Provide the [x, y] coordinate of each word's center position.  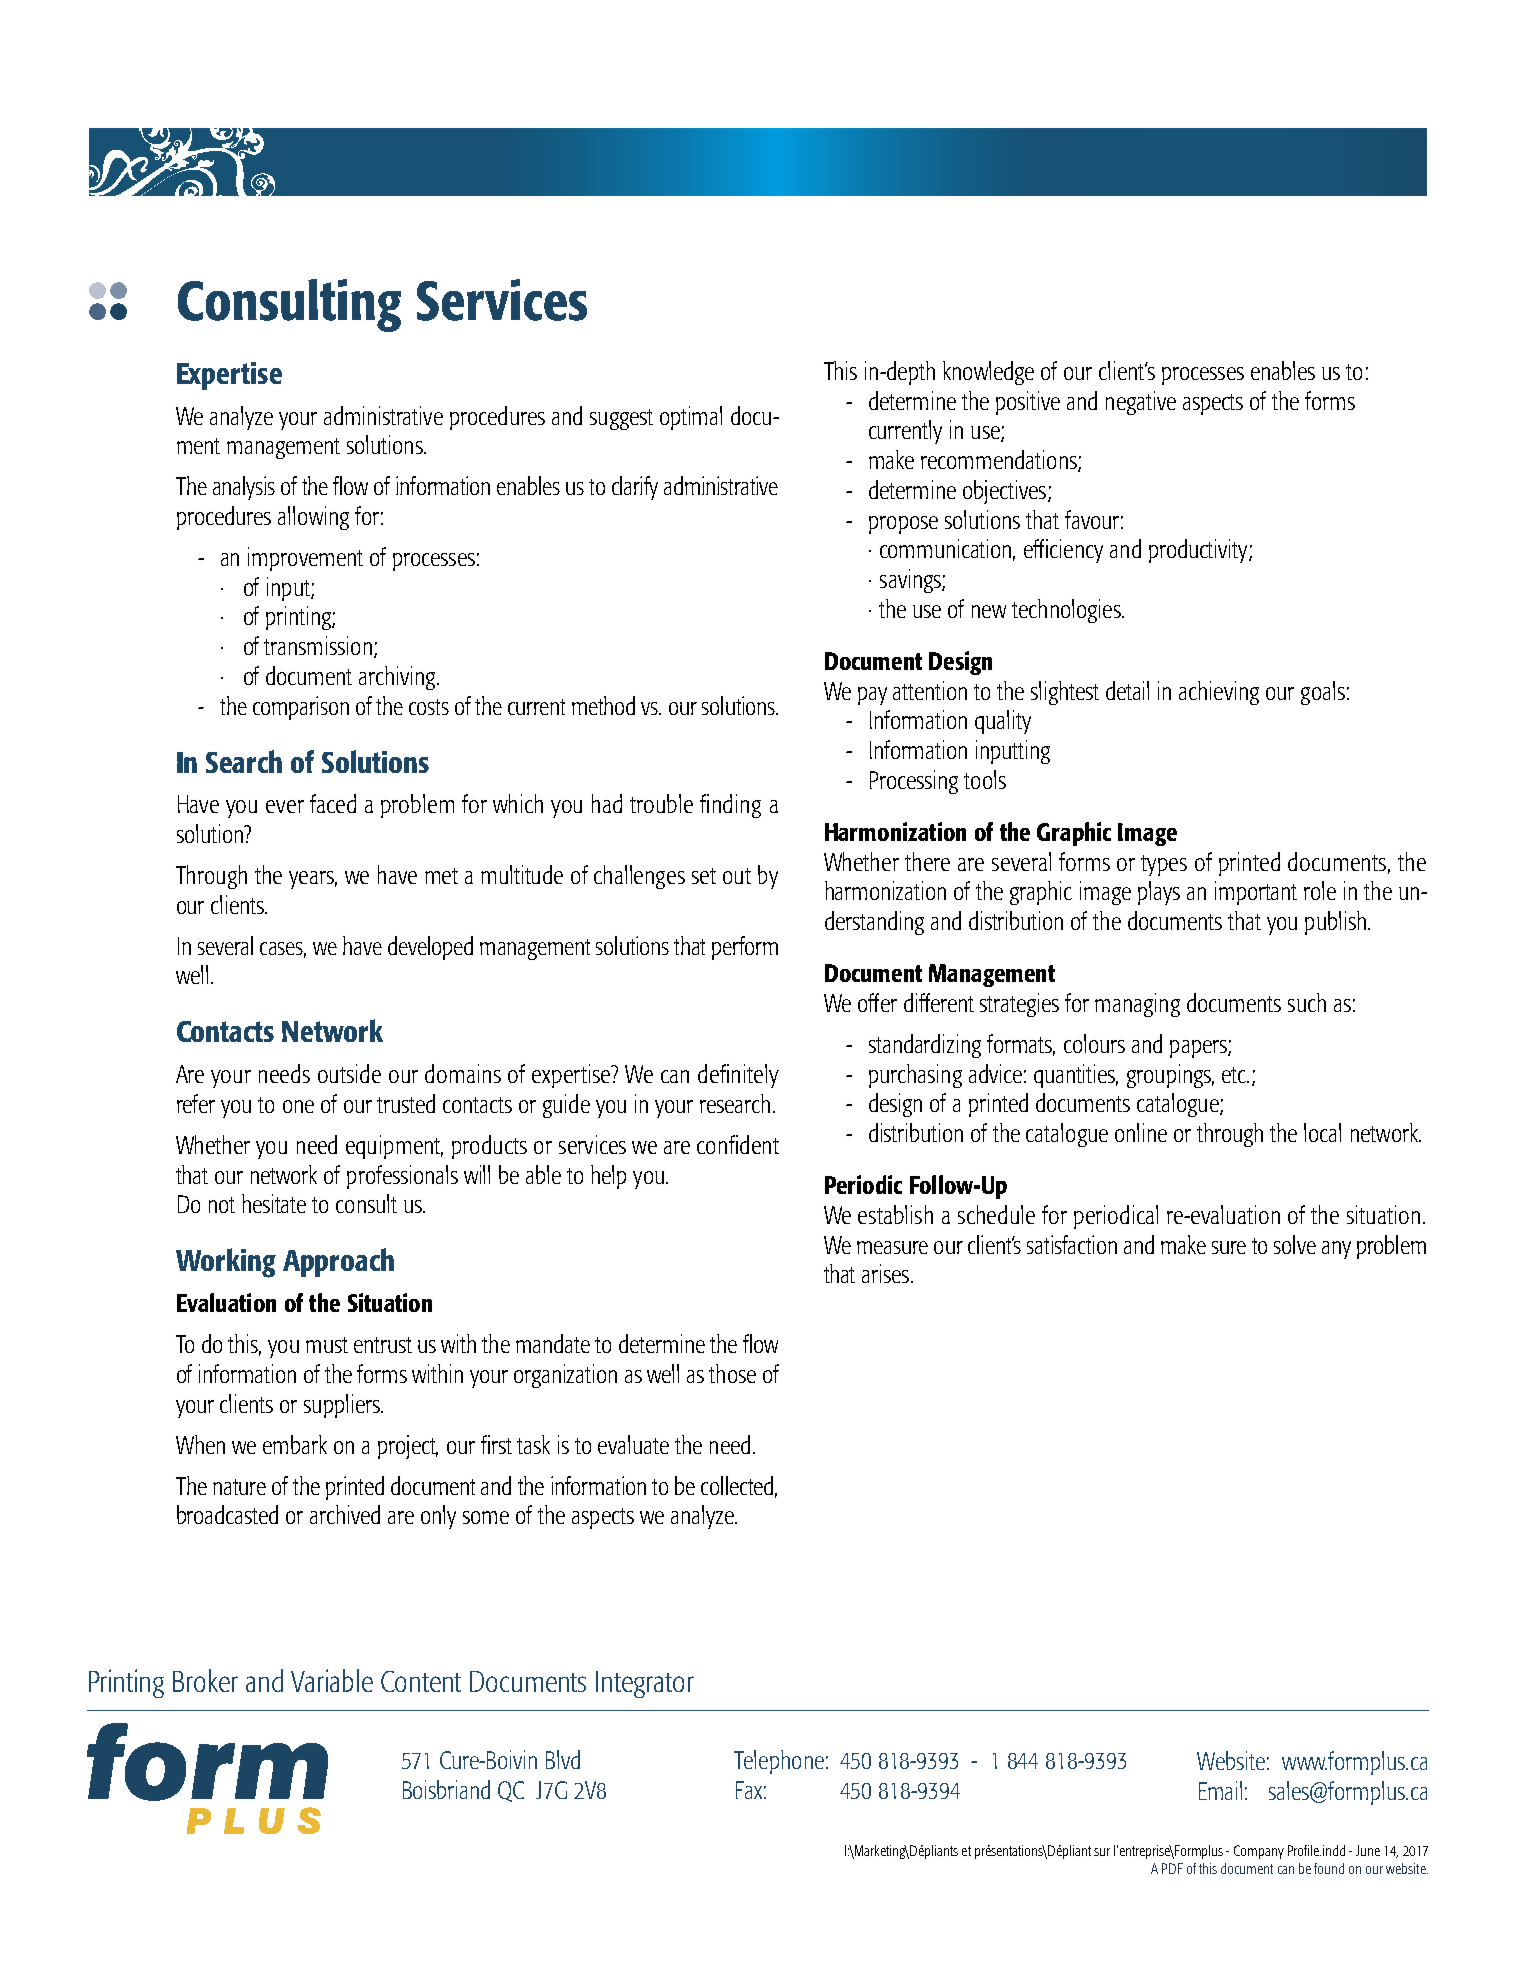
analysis [244, 488]
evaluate [633, 1444]
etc [1235, 1075]
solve [1295, 1244]
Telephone [779, 1762]
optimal [691, 418]
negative [1141, 403]
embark [295, 1444]
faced [333, 803]
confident [738, 1144]
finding [730, 806]
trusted [406, 1103]
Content [421, 1681]
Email [1220, 1790]
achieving [1219, 693]
